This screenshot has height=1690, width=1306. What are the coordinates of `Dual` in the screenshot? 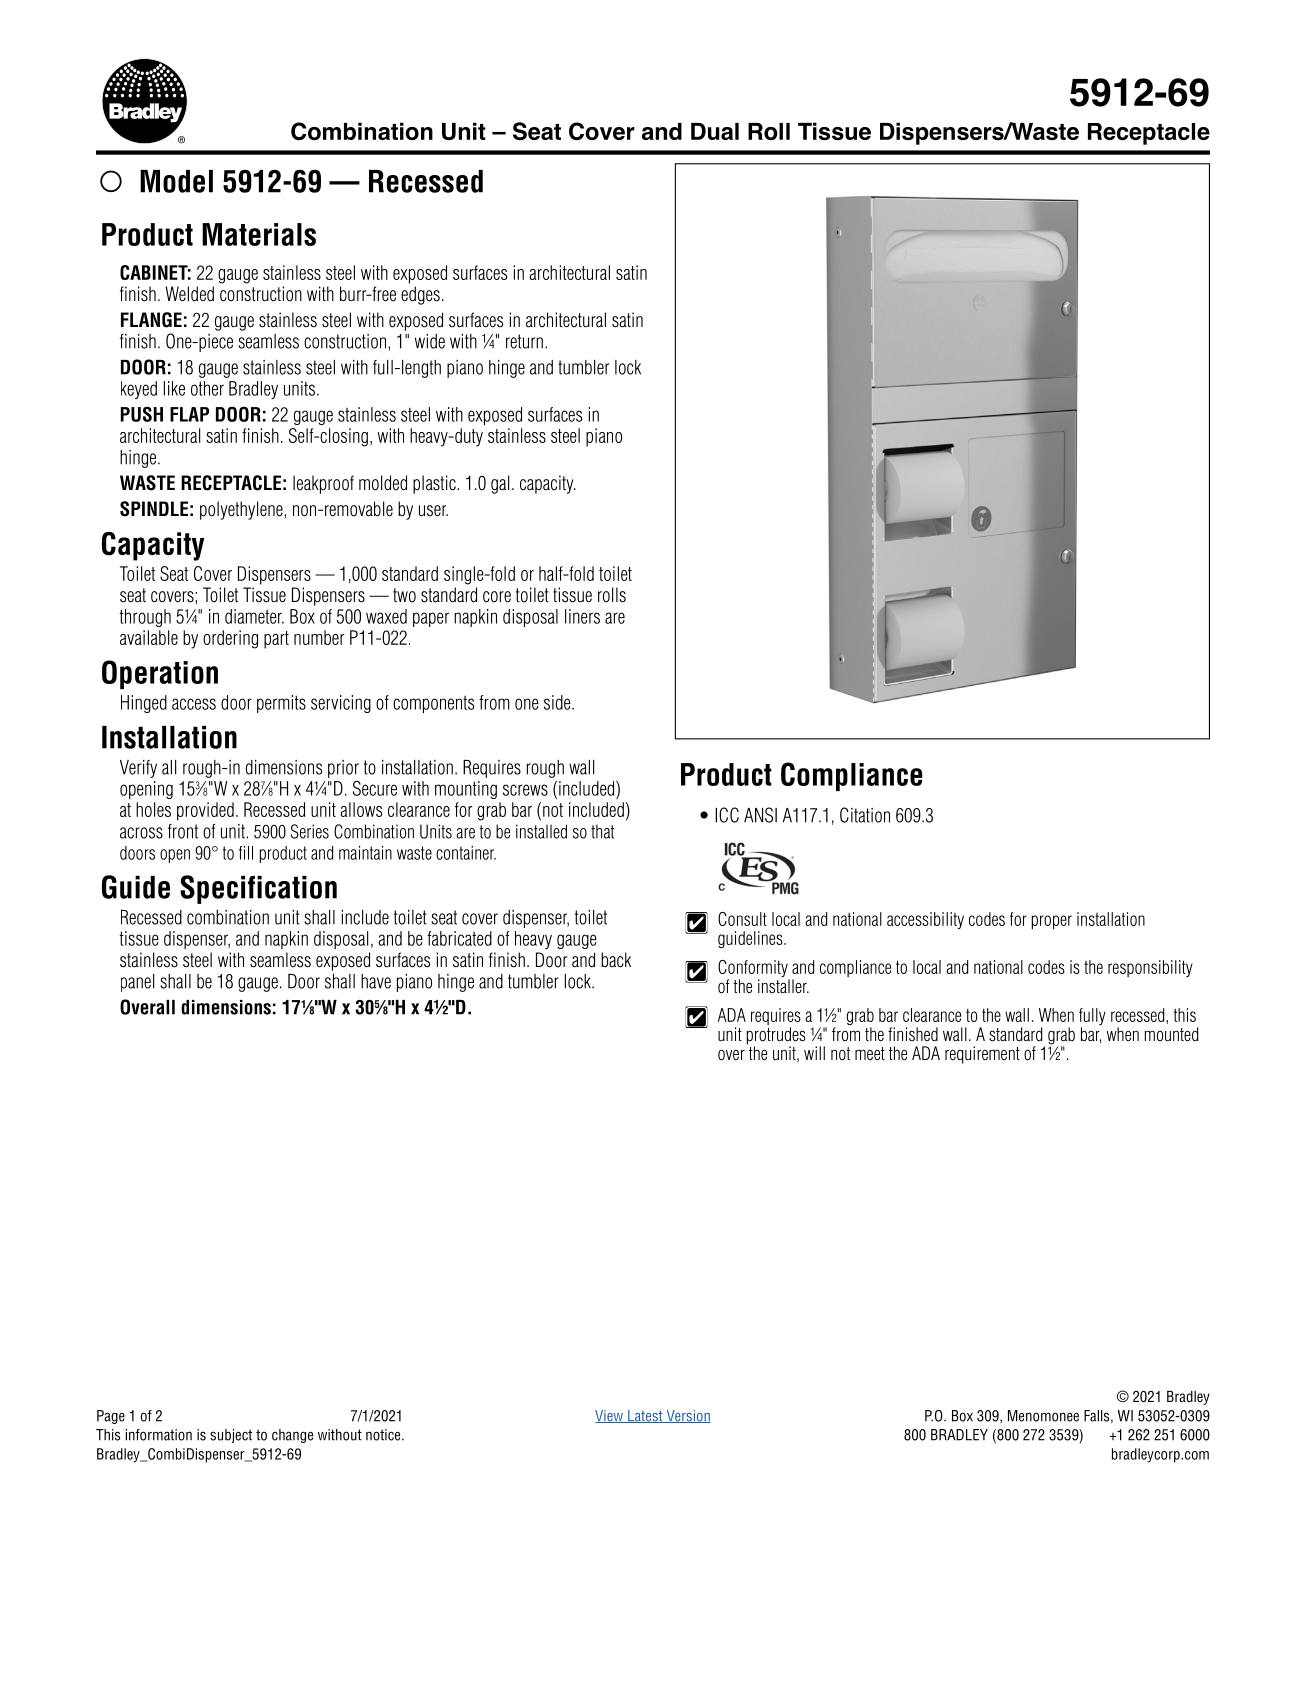 It's located at (715, 131).
